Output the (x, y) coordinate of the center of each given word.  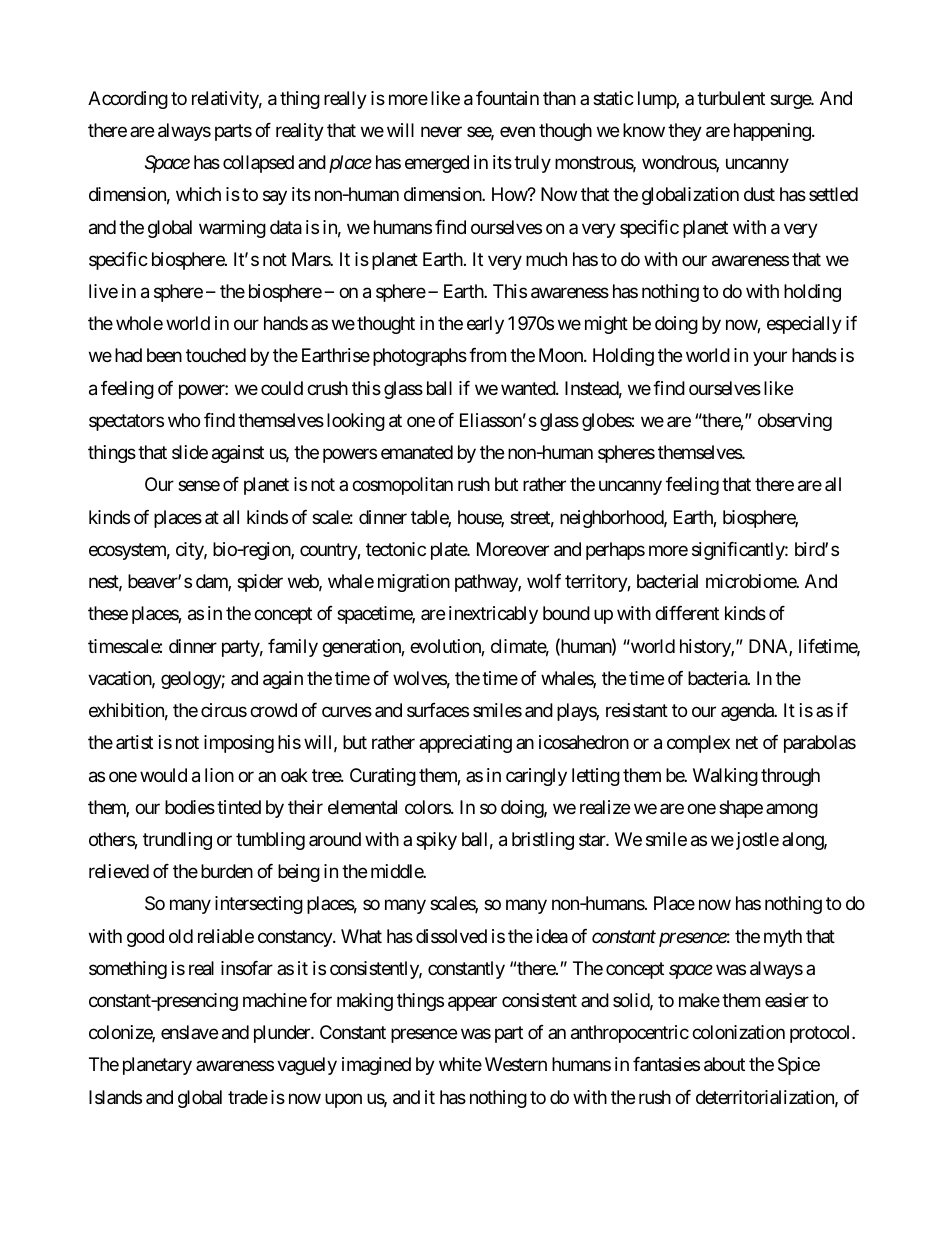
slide (190, 452)
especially (804, 325)
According (128, 100)
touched (216, 355)
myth (783, 938)
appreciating (465, 744)
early (485, 325)
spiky (436, 841)
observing (795, 422)
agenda (748, 712)
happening (772, 132)
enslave (189, 1032)
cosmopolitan (402, 486)
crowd (273, 710)
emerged (437, 164)
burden (227, 871)
